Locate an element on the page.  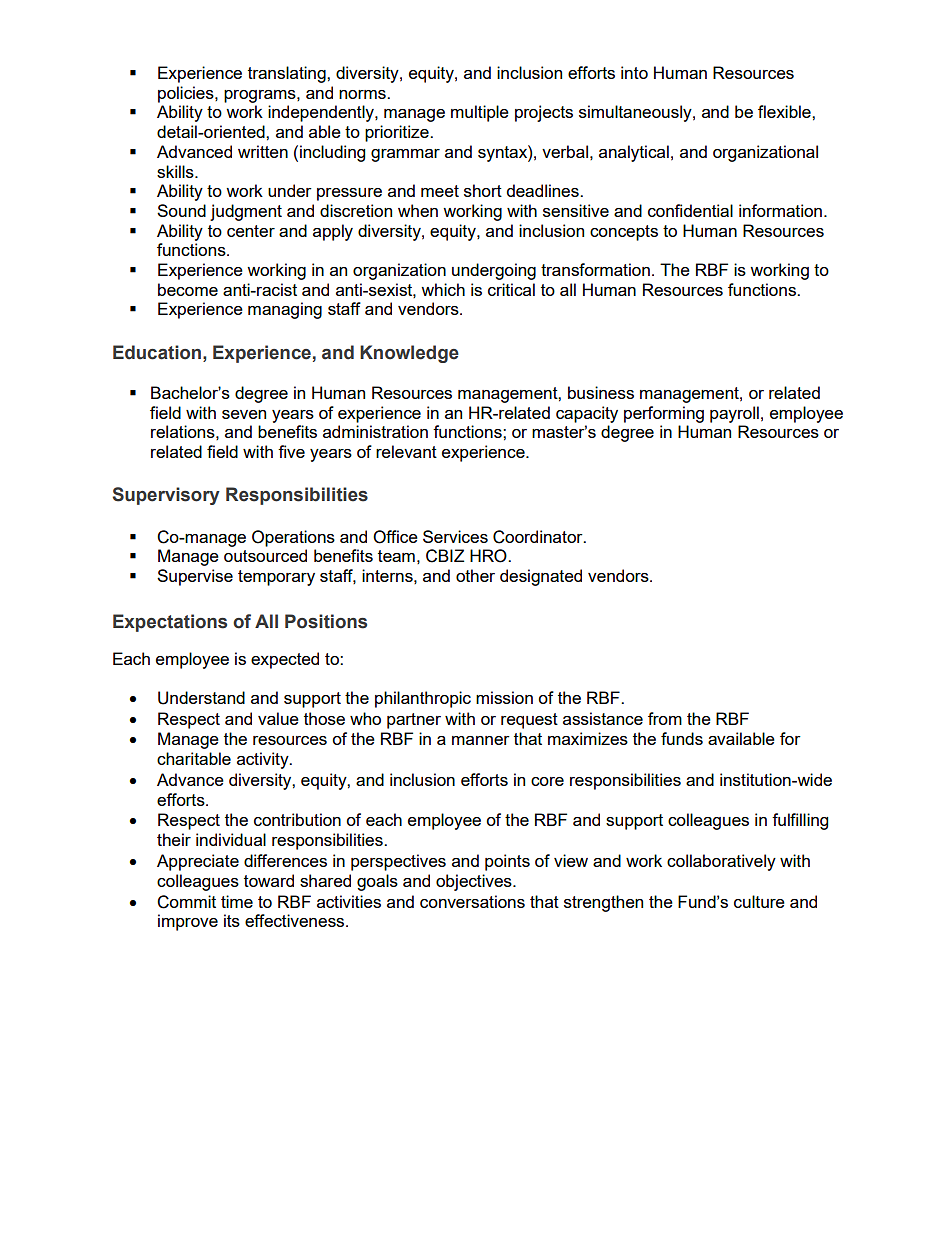
time is located at coordinates (237, 901).
